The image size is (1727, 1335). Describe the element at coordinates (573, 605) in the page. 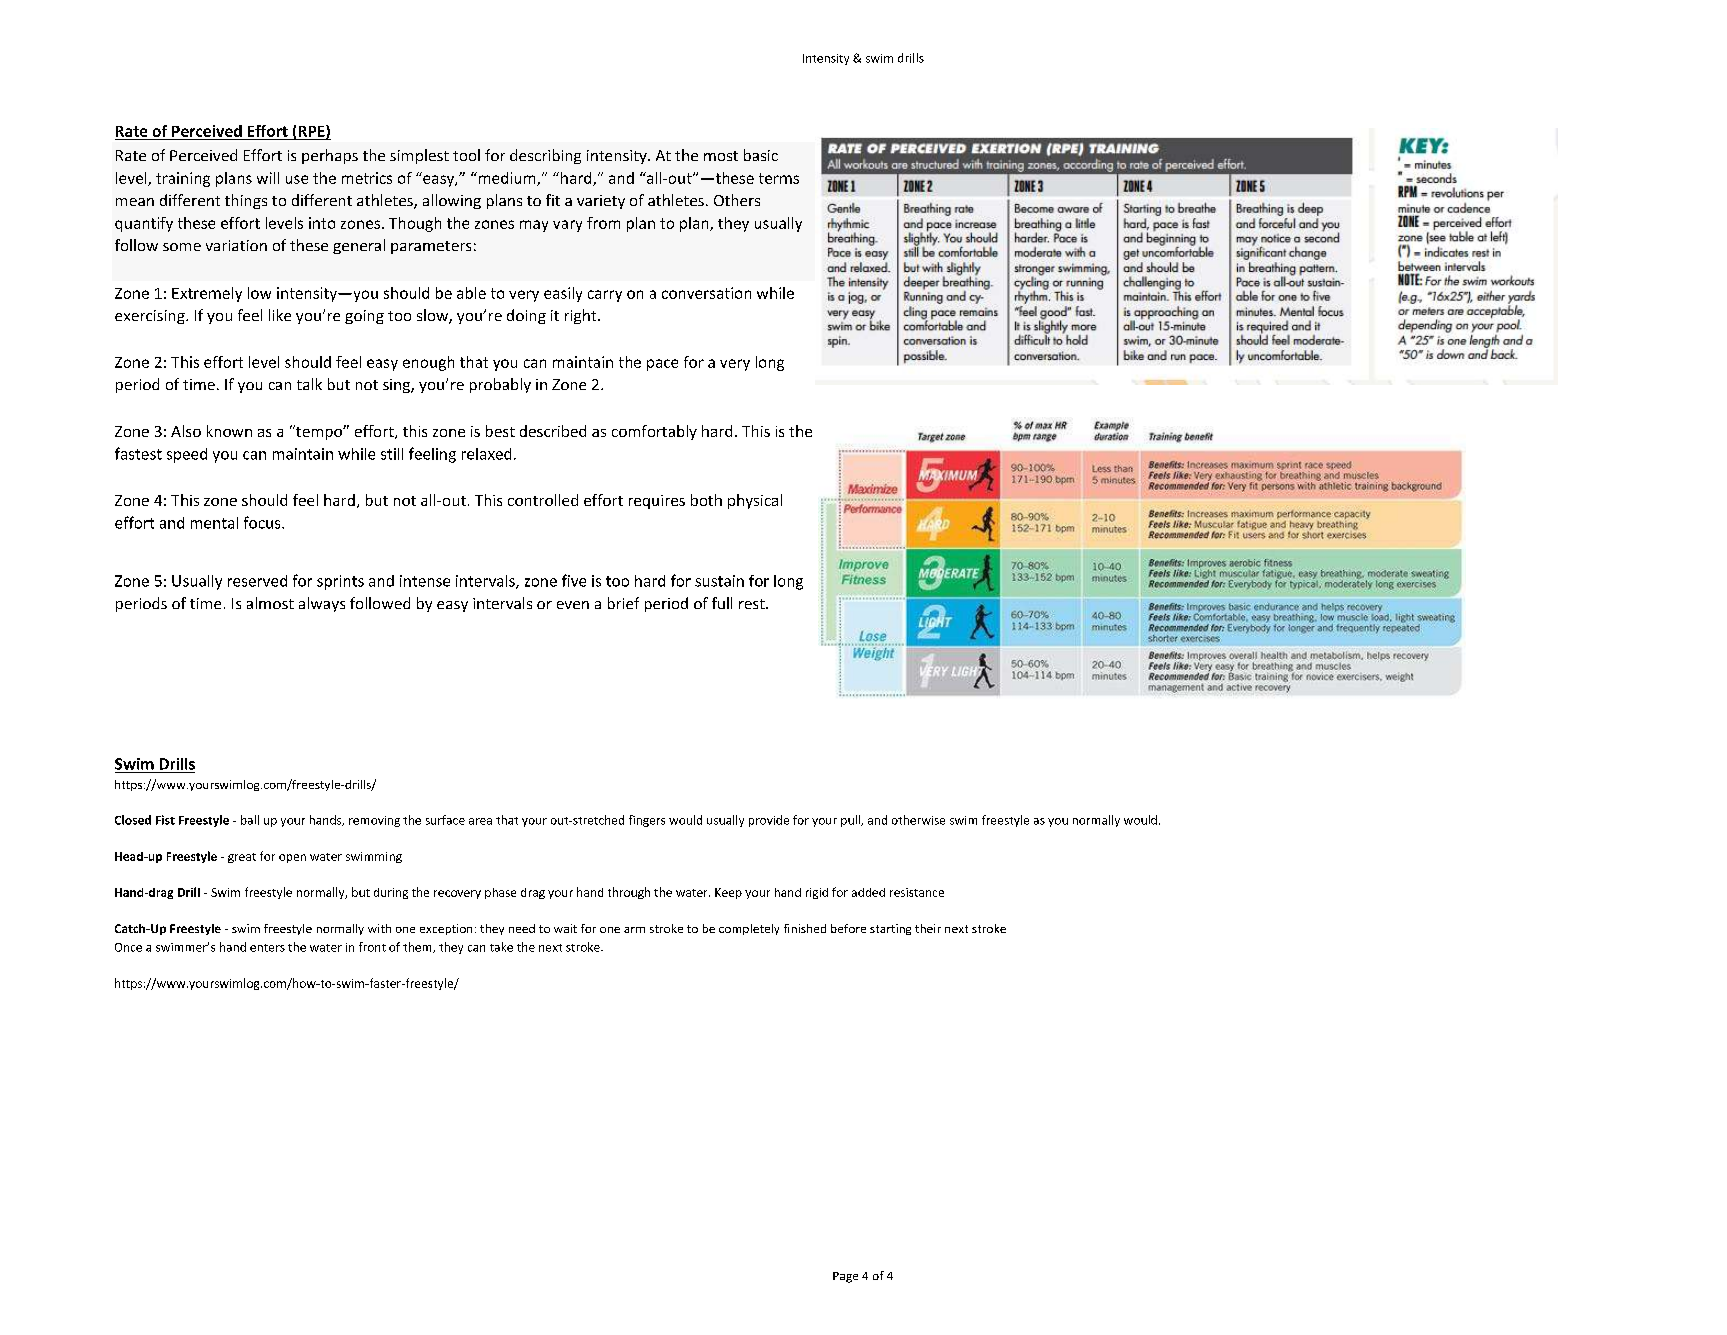

I see `even` at that location.
